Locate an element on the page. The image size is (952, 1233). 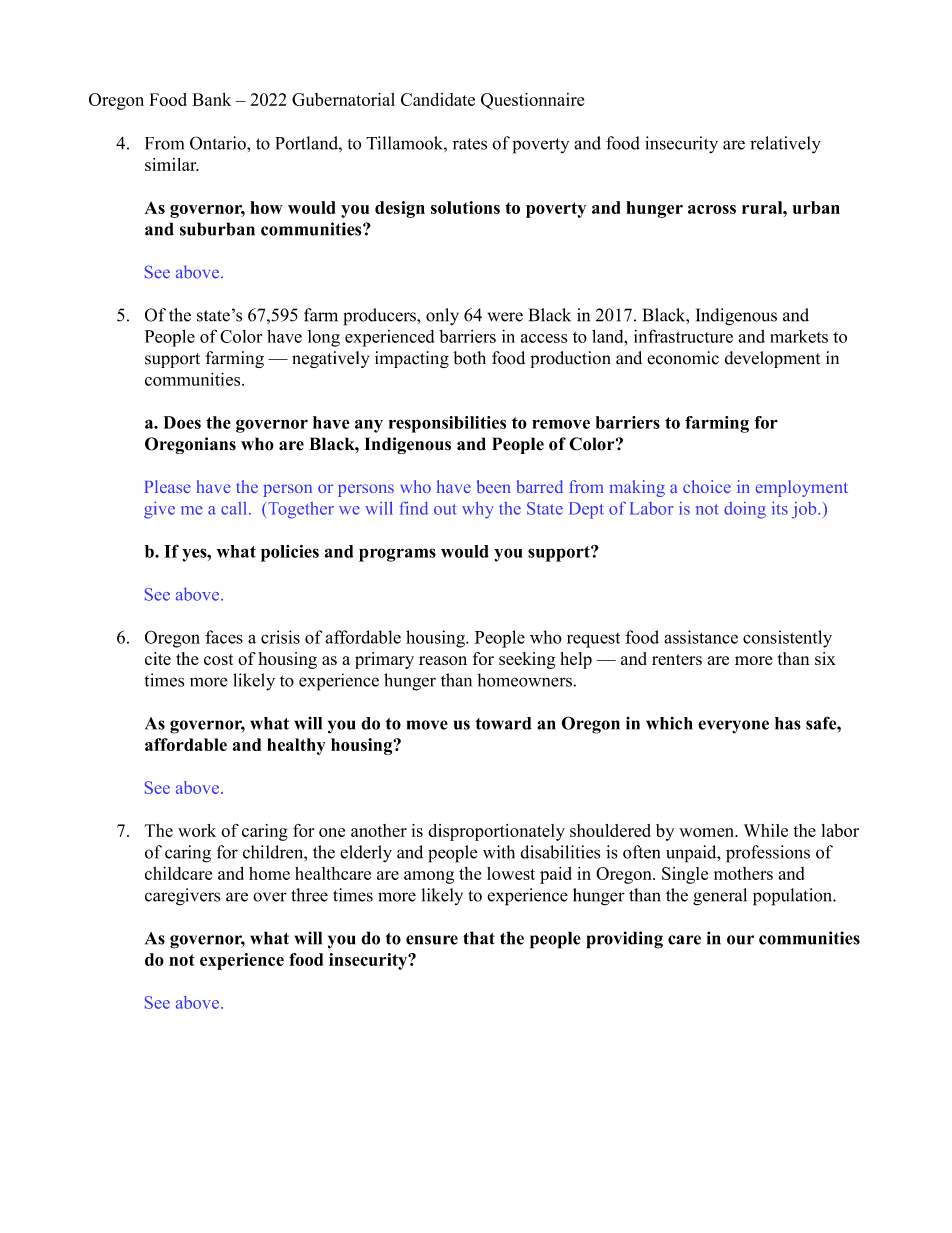
development is located at coordinates (772, 359).
